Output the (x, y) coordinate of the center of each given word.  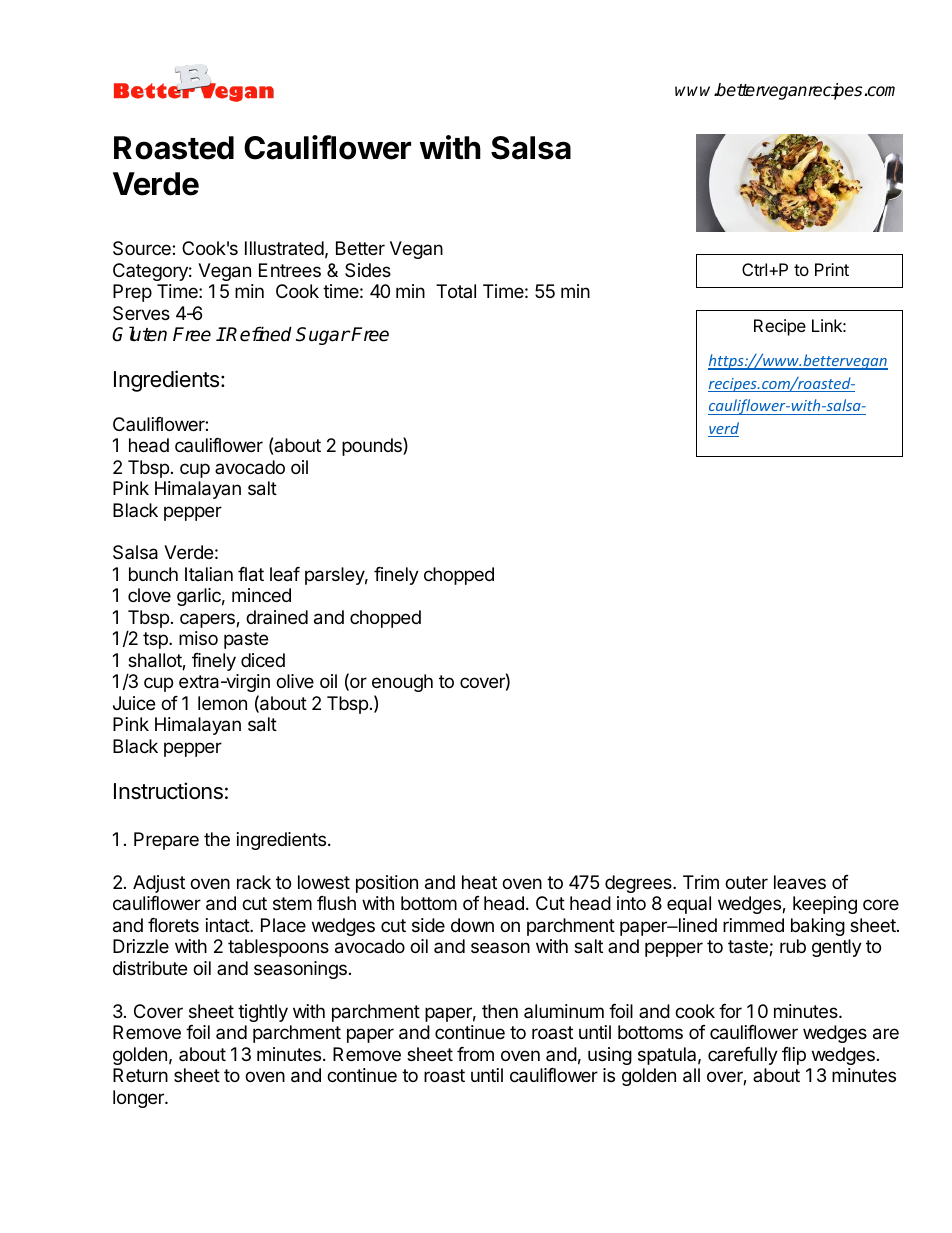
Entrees (290, 270)
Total (456, 291)
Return (140, 1075)
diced (263, 660)
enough (402, 683)
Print (832, 269)
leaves (800, 882)
